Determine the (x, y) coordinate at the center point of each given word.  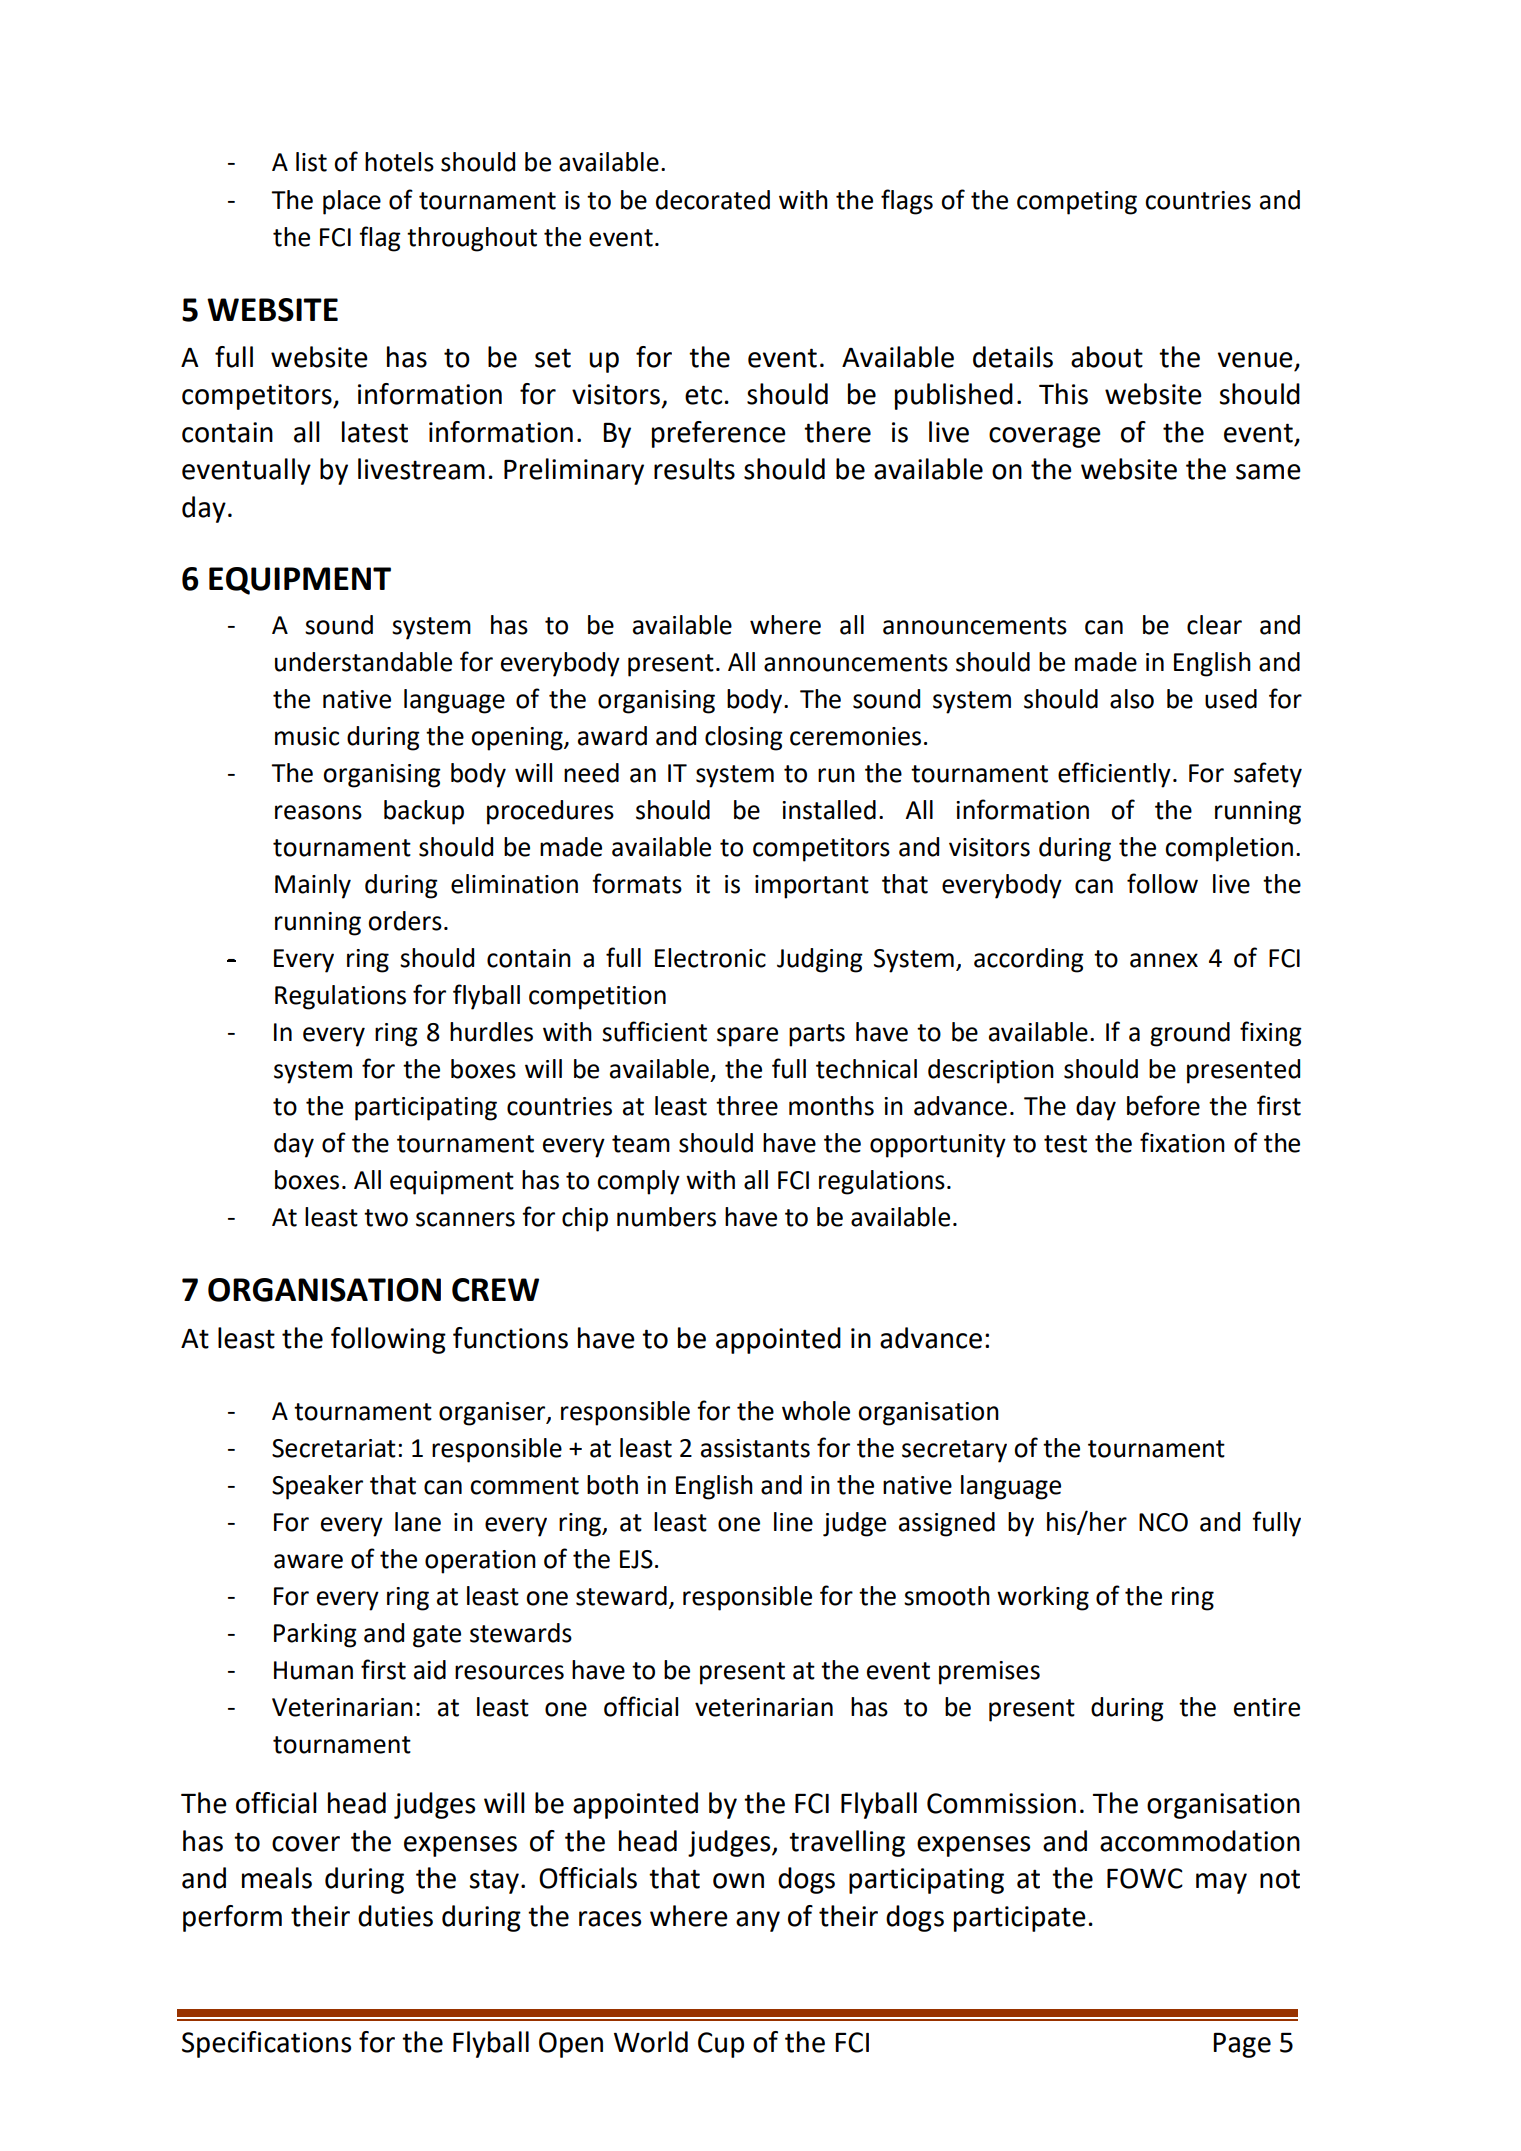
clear (1214, 625)
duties (395, 1916)
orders (405, 921)
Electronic (710, 958)
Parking (315, 1635)
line (793, 1522)
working (1043, 1598)
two (386, 1218)
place (352, 202)
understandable (363, 662)
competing (1077, 203)
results (694, 469)
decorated (713, 200)
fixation (1182, 1142)
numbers (666, 1217)
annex (1164, 960)
